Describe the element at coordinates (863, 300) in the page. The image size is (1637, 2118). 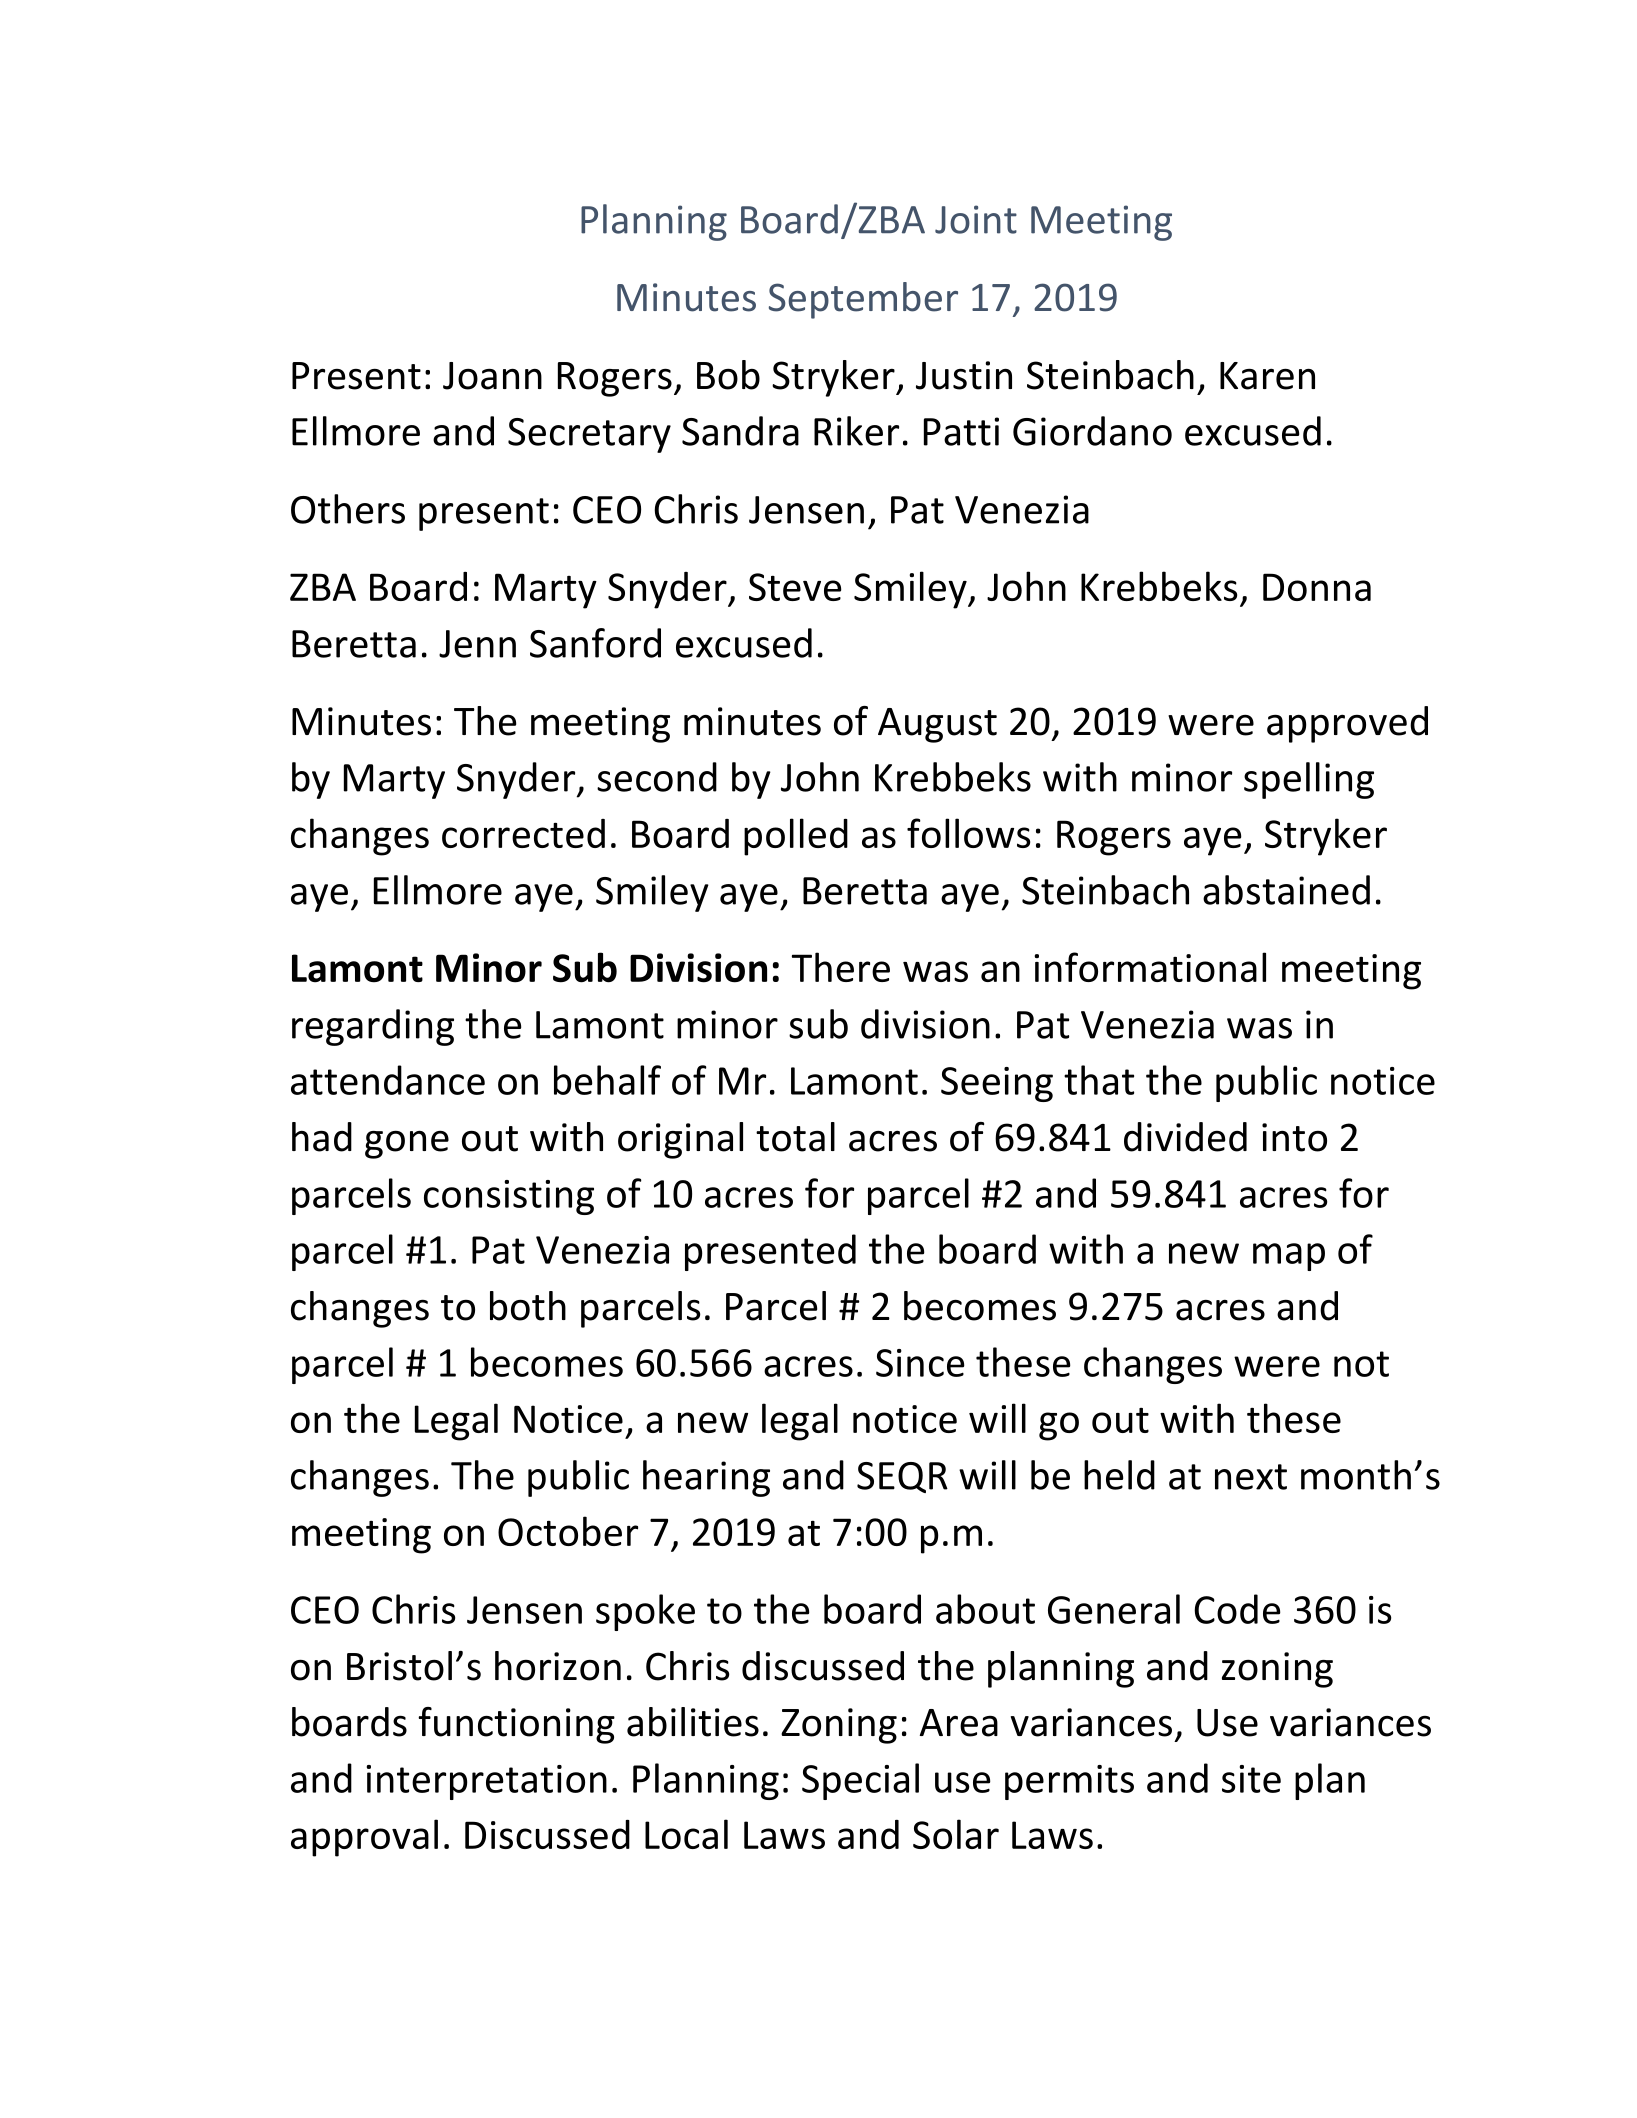
I see `September` at that location.
